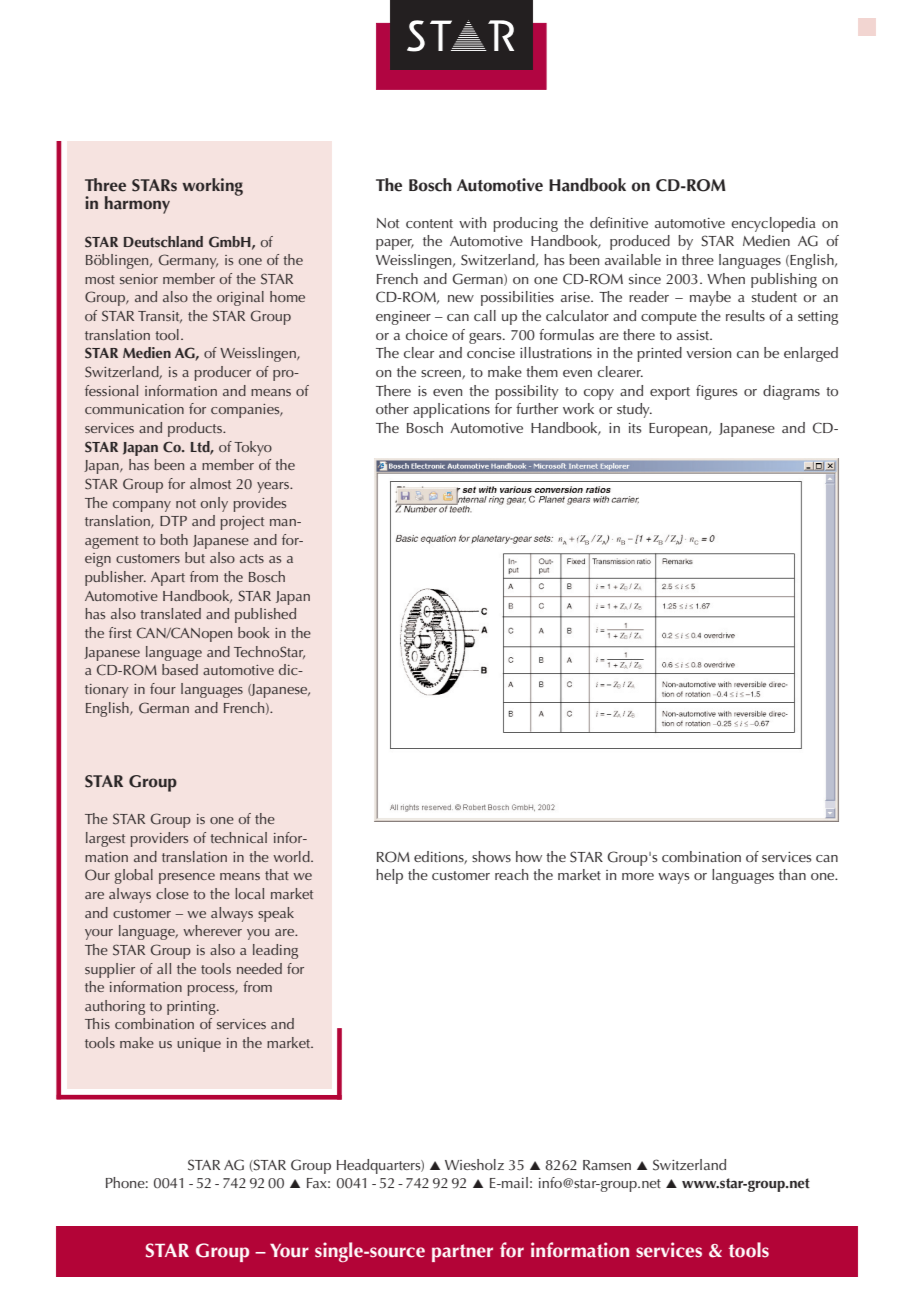 The image size is (924, 1308). I want to click on than, so click(792, 874).
